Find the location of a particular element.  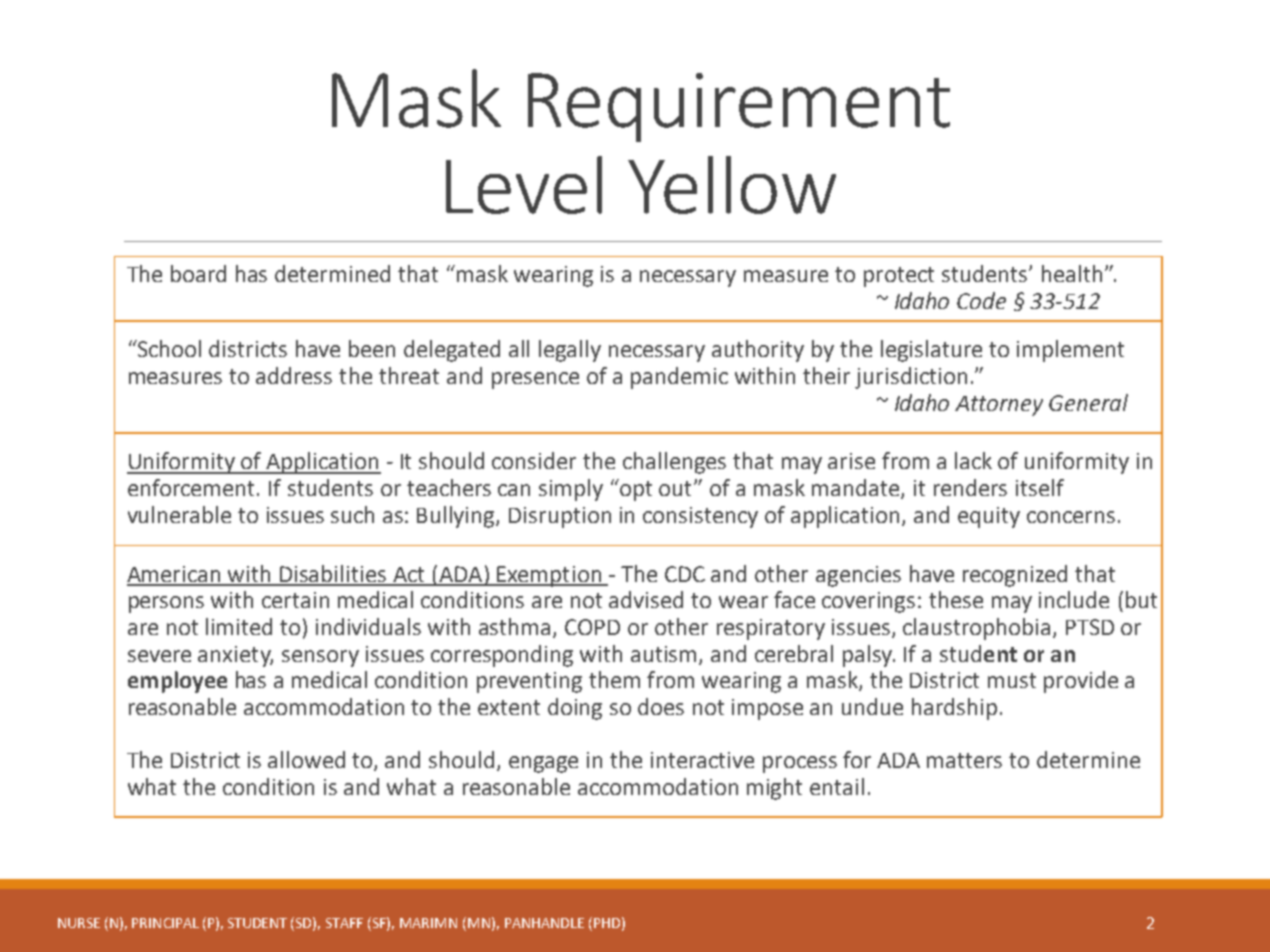

PRINCIPAL is located at coordinates (165, 923).
